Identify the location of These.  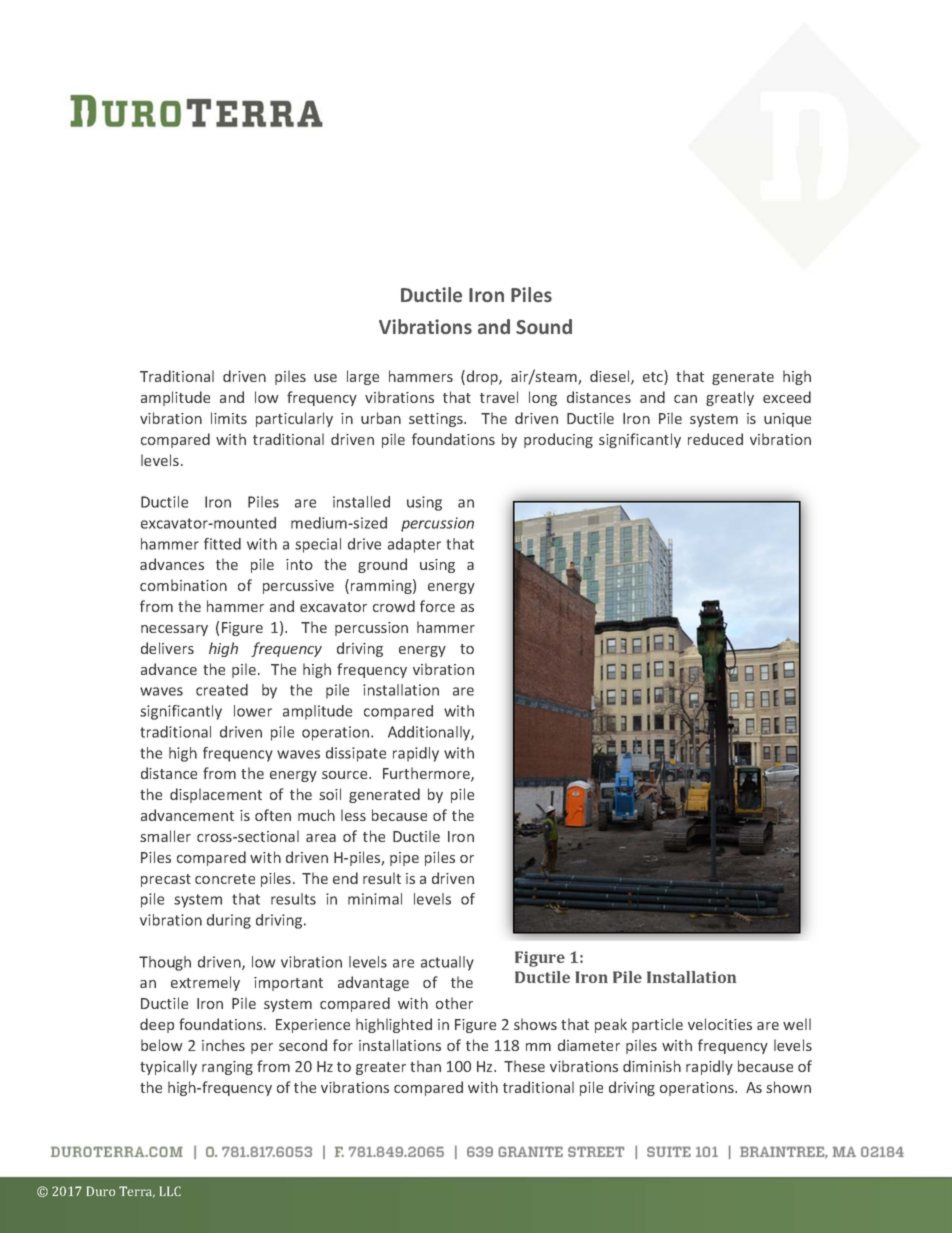
(524, 1066).
